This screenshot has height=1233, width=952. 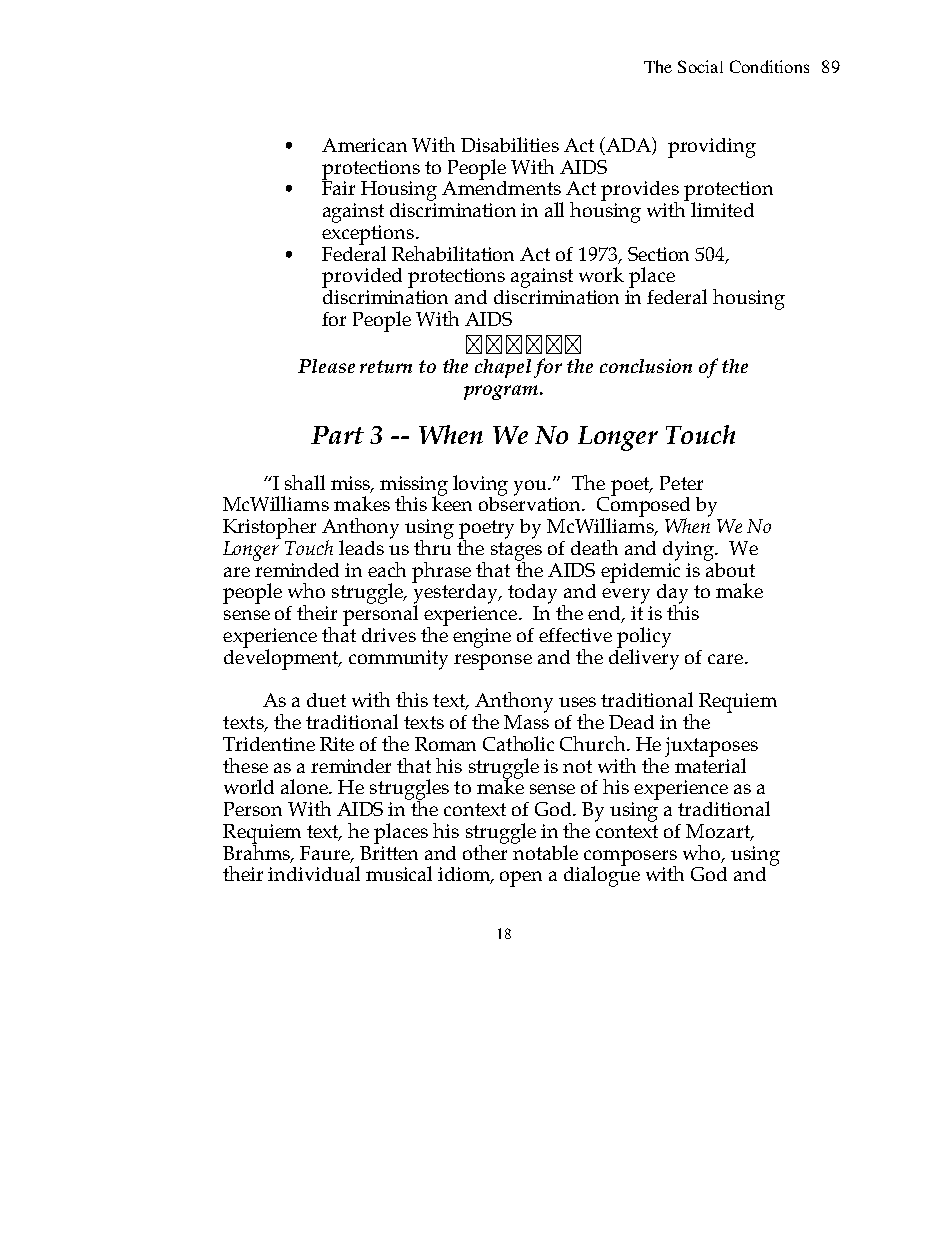 I want to click on program, so click(x=502, y=392).
